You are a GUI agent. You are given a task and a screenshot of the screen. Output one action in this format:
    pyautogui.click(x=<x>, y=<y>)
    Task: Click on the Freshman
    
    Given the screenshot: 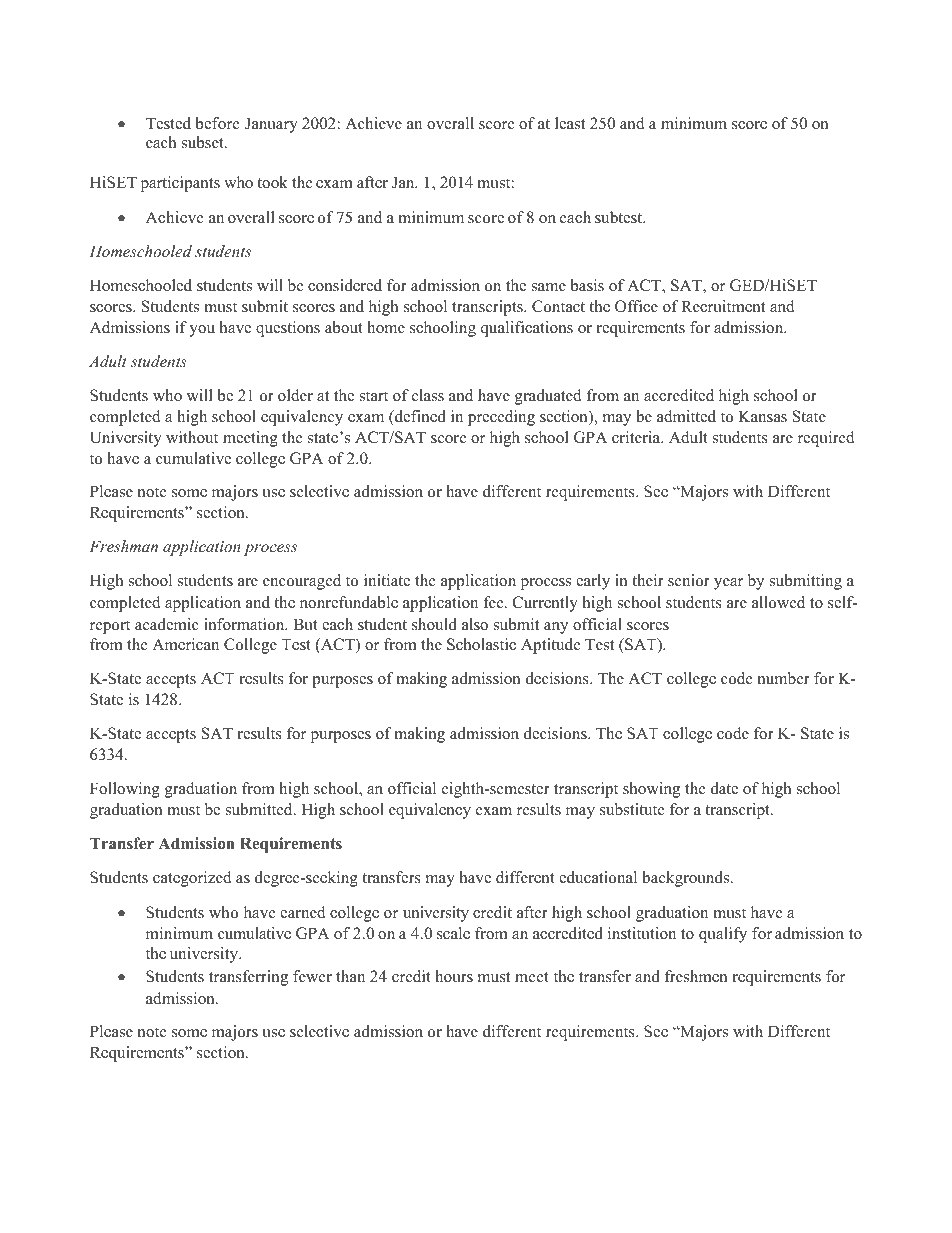 What is the action you would take?
    pyautogui.click(x=123, y=546)
